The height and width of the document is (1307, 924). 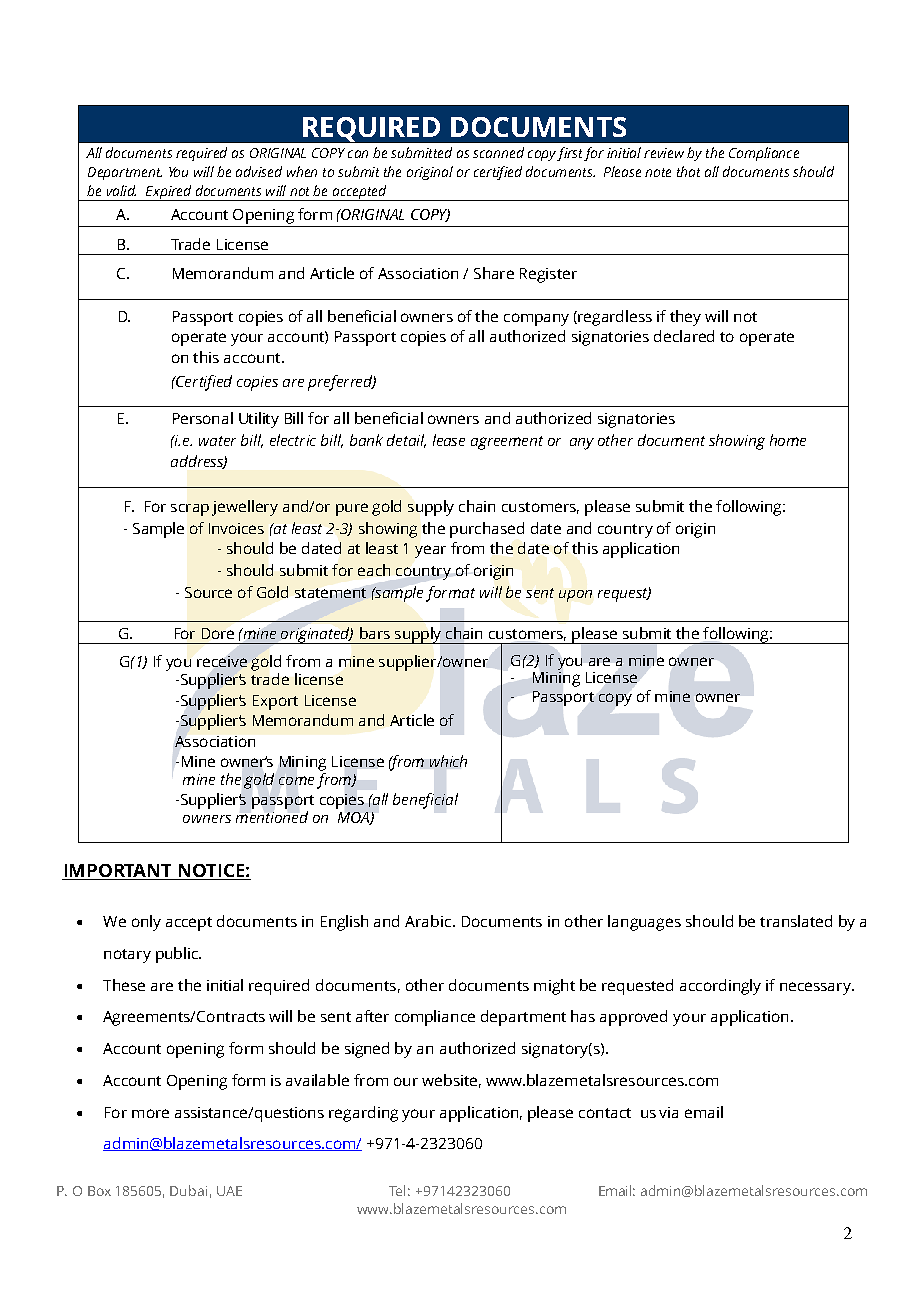 I want to click on regarding, so click(x=363, y=1114).
